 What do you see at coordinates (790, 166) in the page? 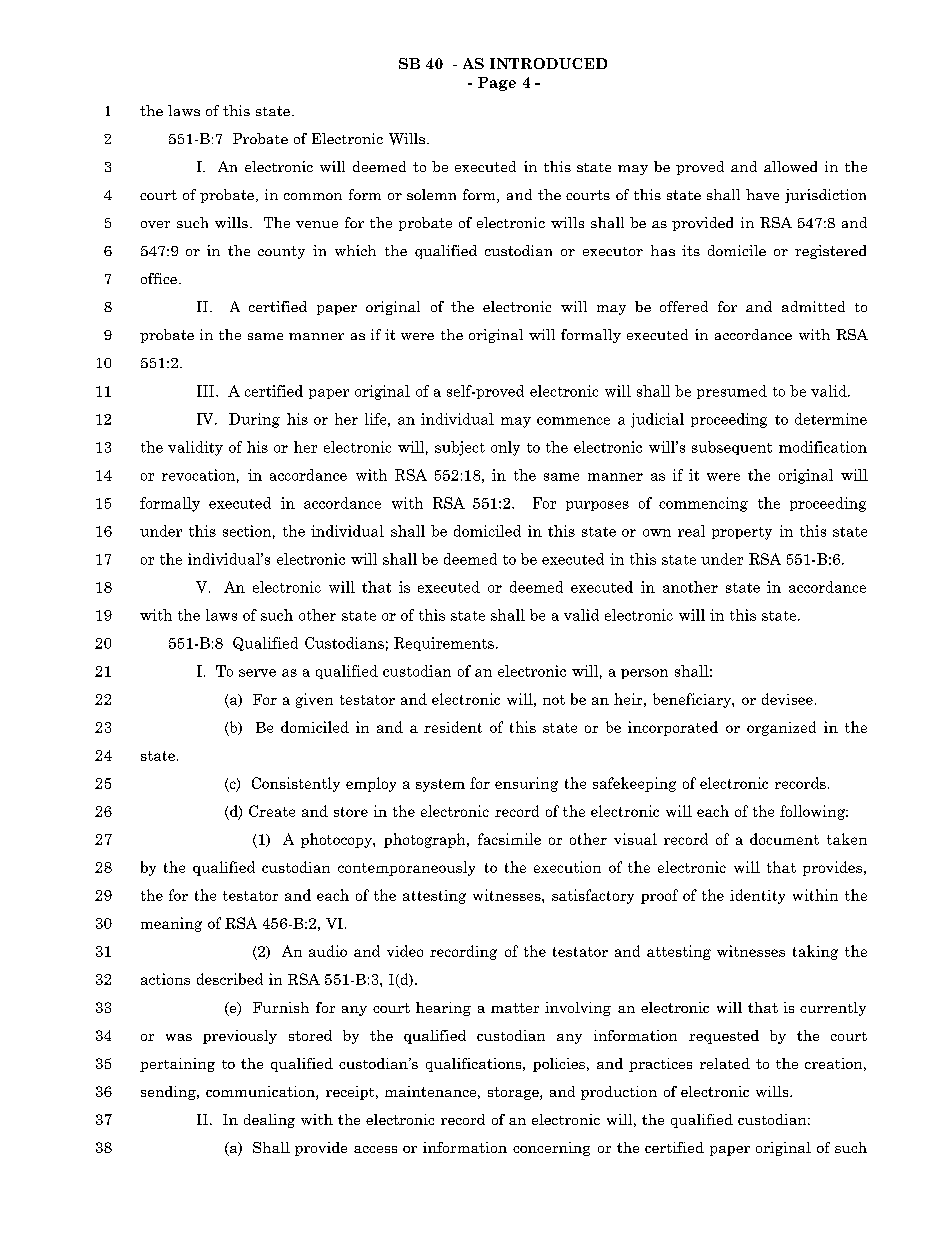
I see `allowed` at bounding box center [790, 166].
